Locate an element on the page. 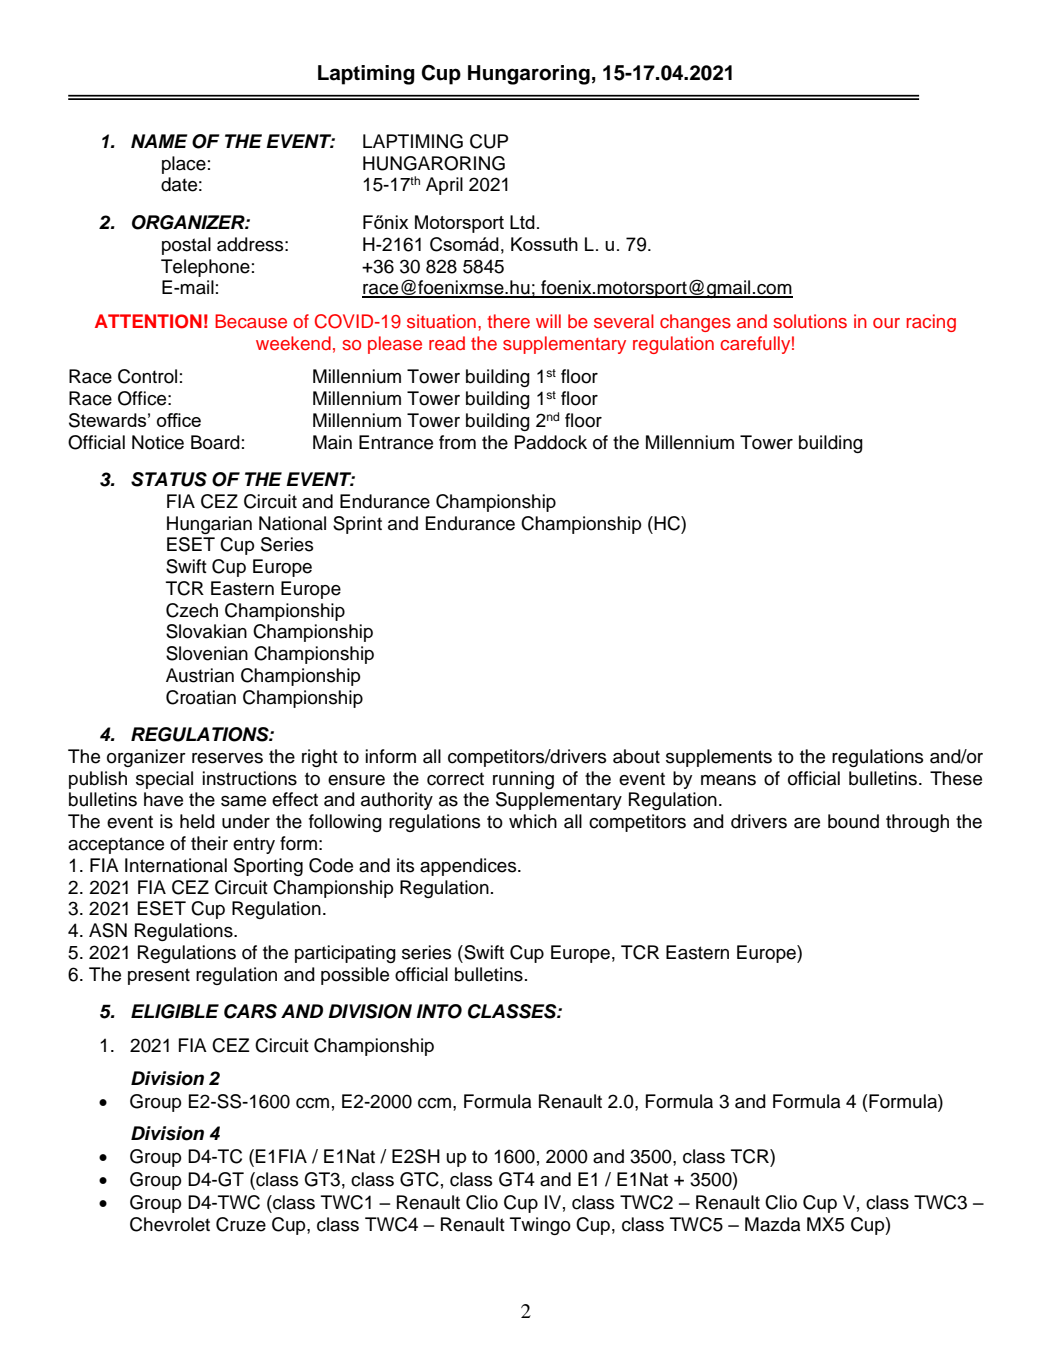 This page has width=1052, height=1362. Austrian is located at coordinates (200, 675).
